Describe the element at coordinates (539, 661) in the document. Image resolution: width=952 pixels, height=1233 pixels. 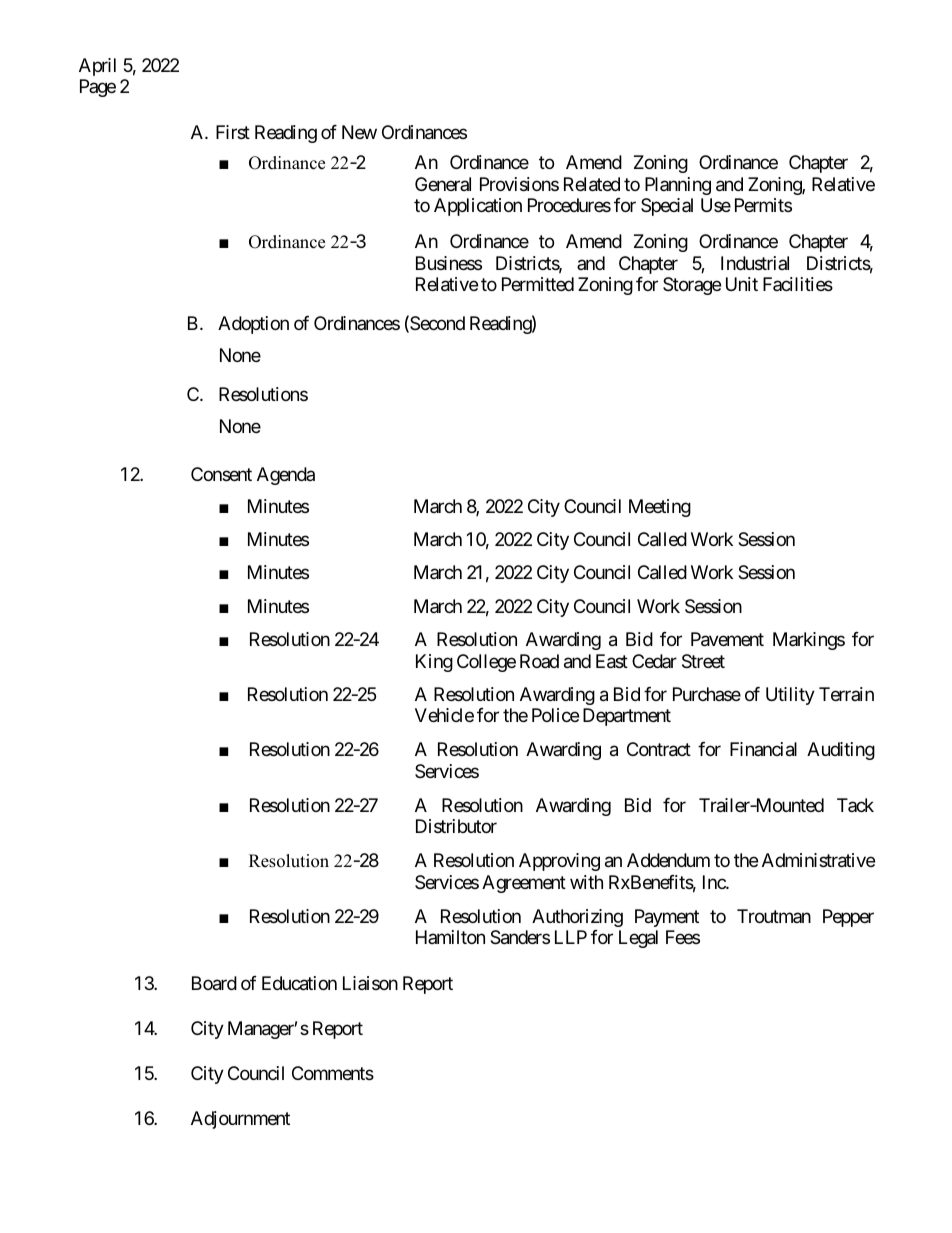
I see `Road` at that location.
